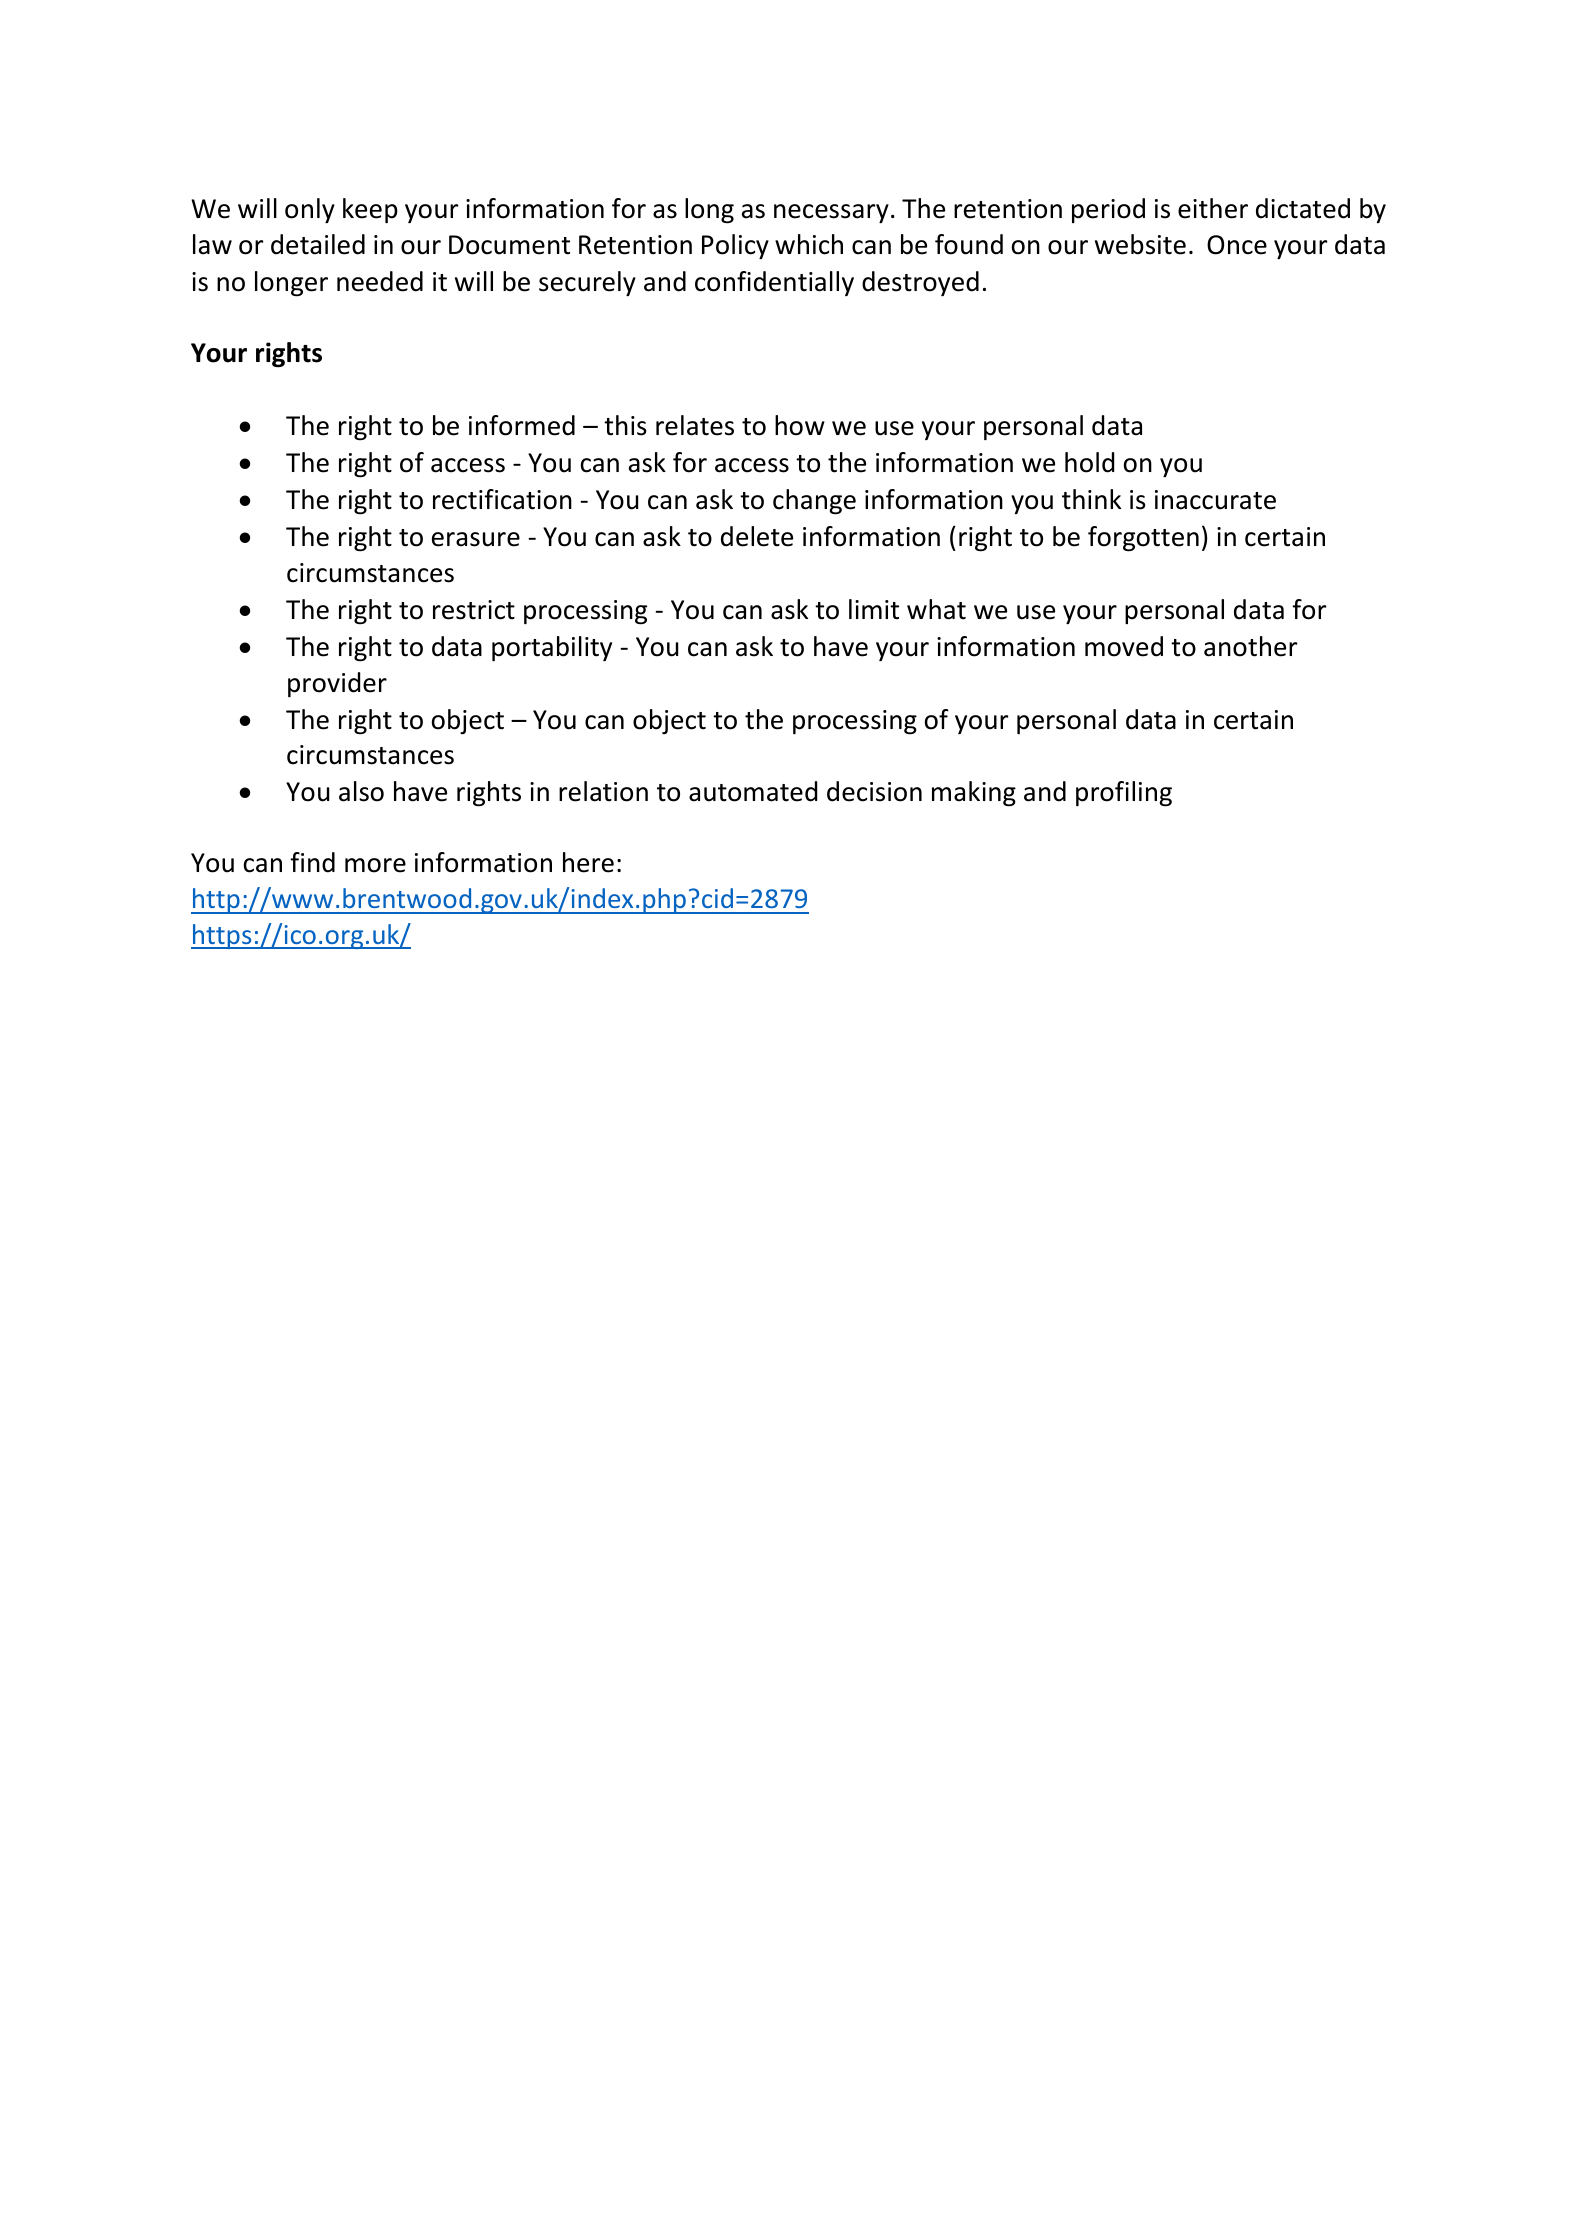  Describe the element at coordinates (757, 536) in the screenshot. I see `delete` at that location.
